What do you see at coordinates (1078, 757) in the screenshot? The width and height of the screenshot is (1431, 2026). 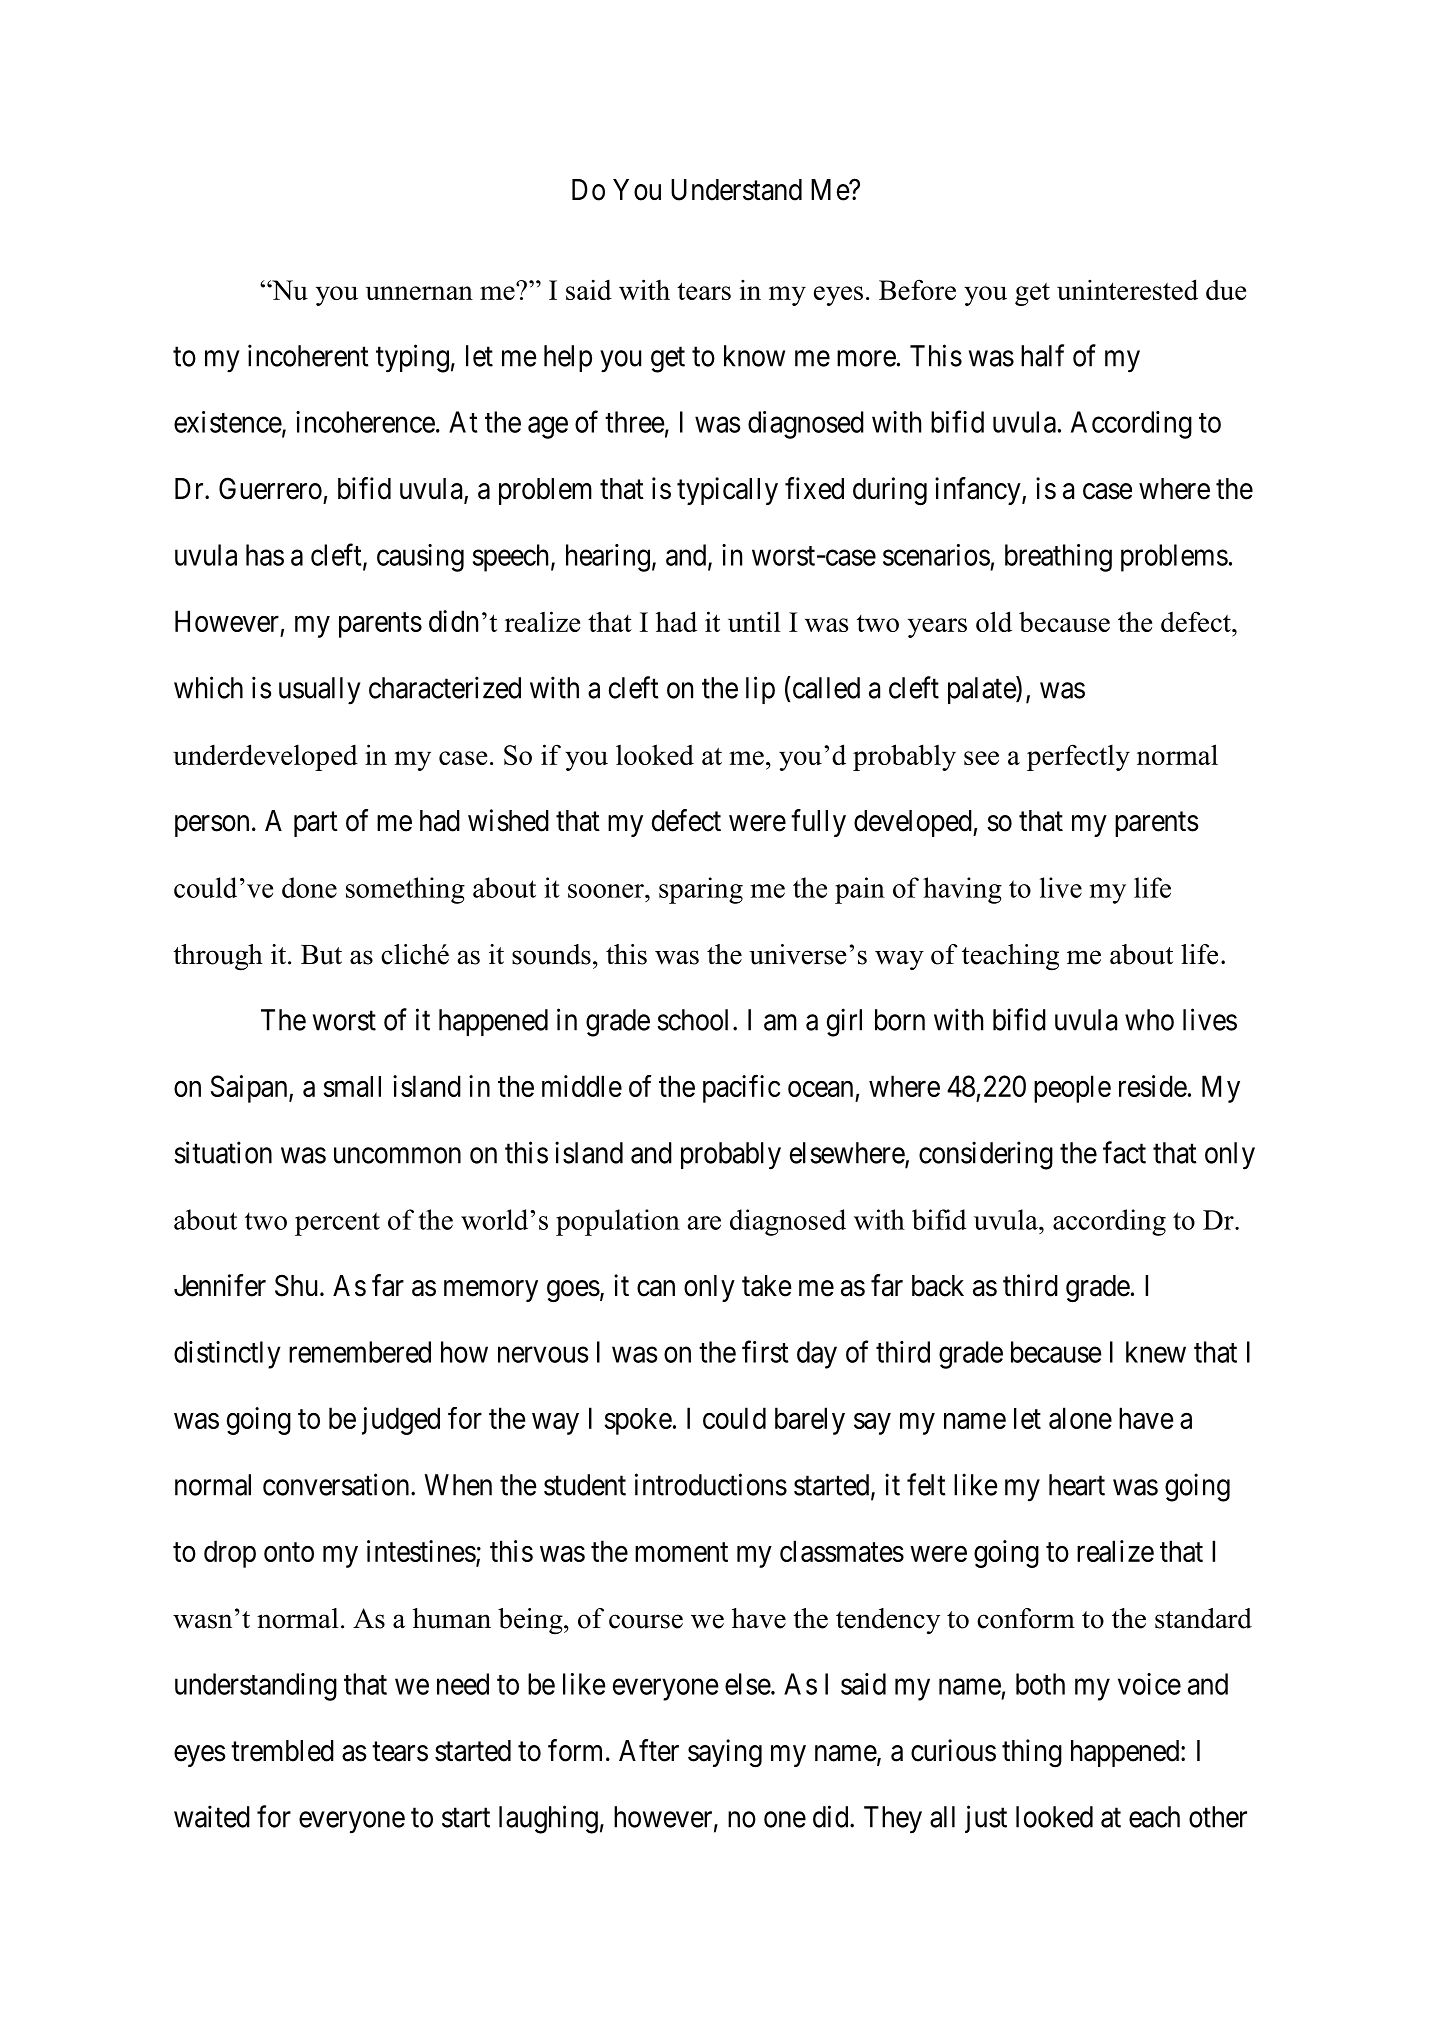 I see `perfectly` at bounding box center [1078, 757].
